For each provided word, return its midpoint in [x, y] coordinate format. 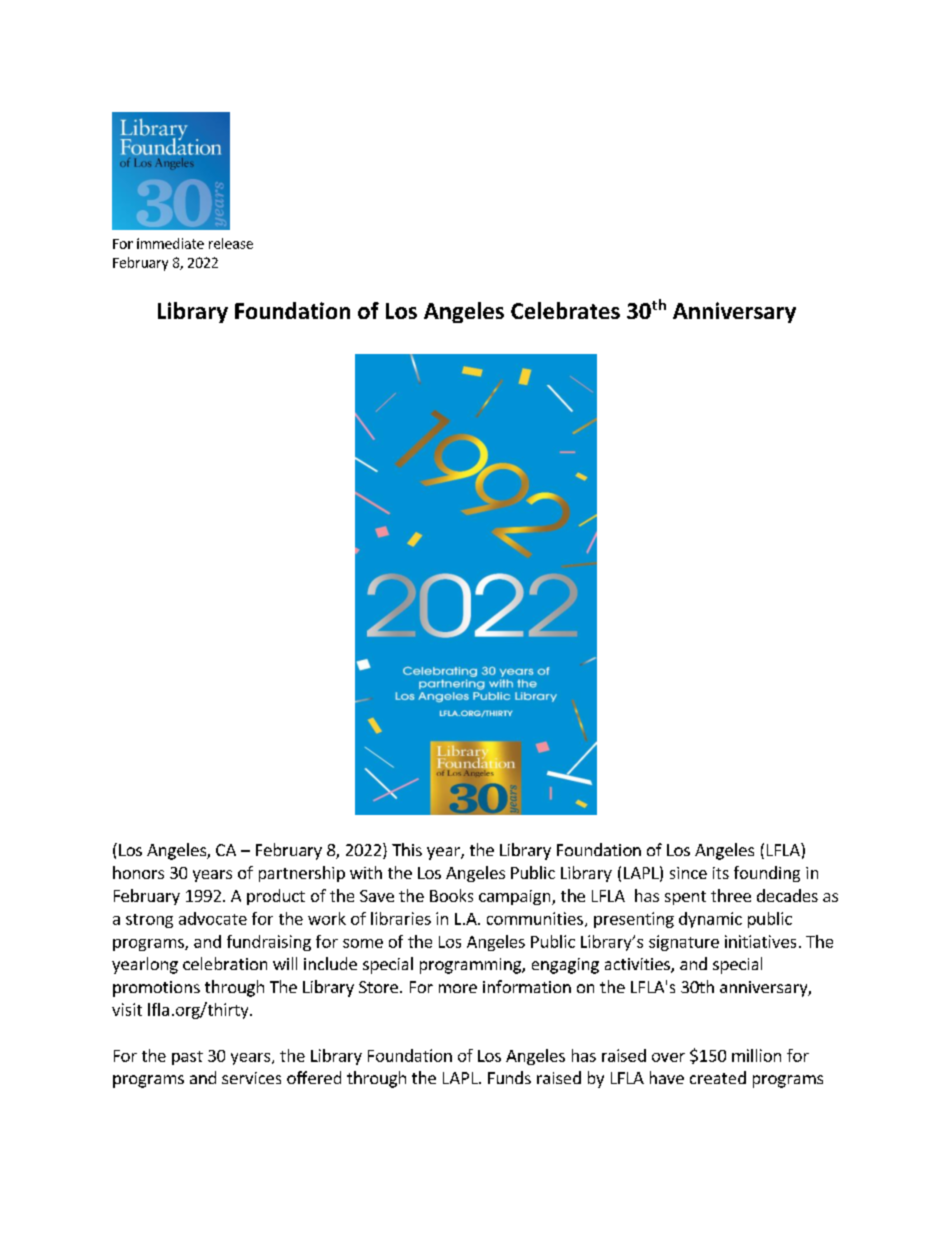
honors [138, 872]
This [407, 849]
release [231, 243]
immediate [170, 243]
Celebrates [565, 310]
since [688, 873]
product [276, 897]
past [187, 1058]
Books [451, 895]
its [721, 873]
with [366, 872]
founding [767, 874]
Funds [509, 1077]
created [718, 1077]
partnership [302, 874]
